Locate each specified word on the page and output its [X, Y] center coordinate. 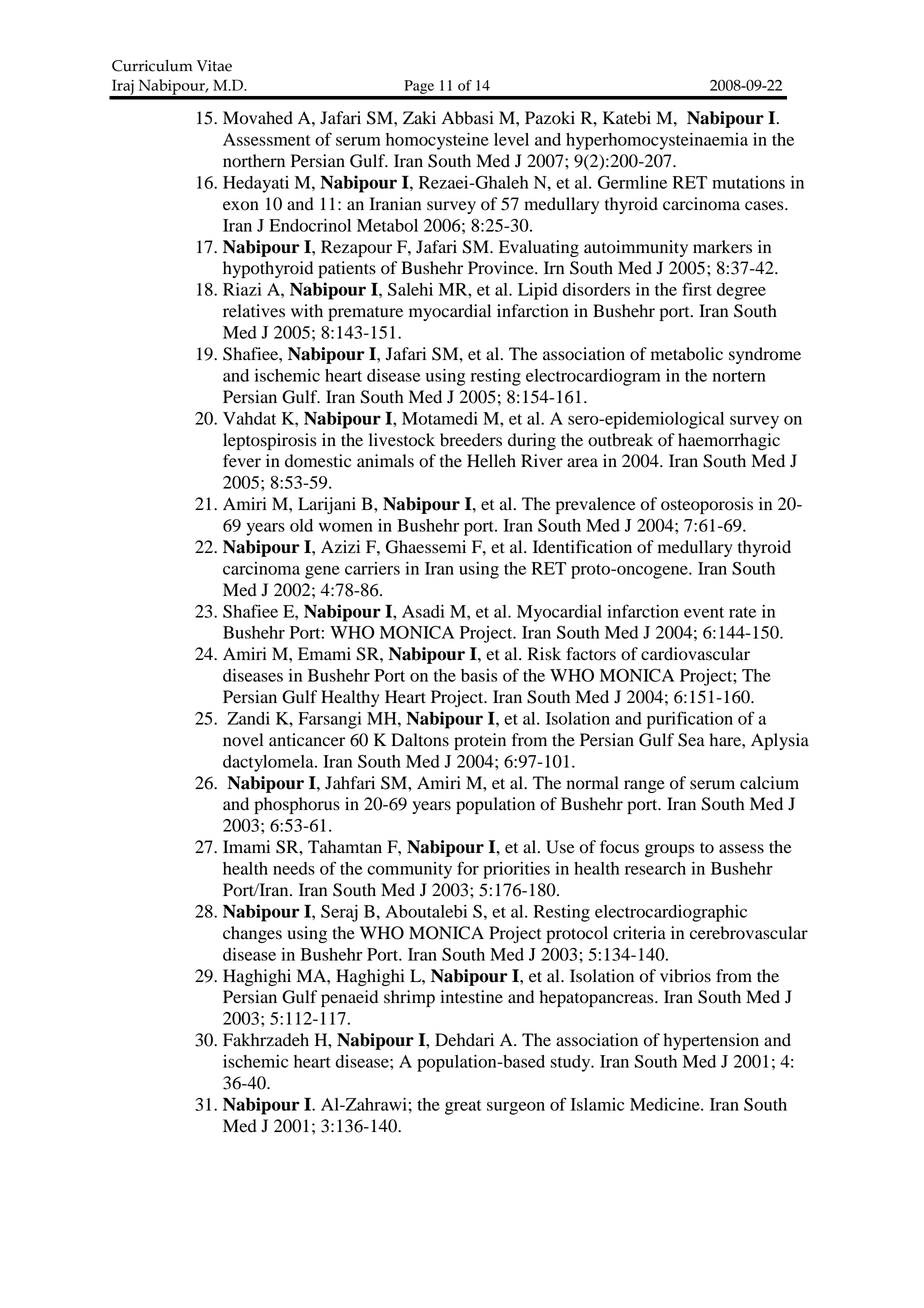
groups [669, 850]
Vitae [214, 66]
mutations [748, 182]
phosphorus [297, 805]
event [704, 612]
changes [252, 934]
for [468, 868]
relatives [254, 311]
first [697, 289]
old [301, 525]
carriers [372, 568]
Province [502, 268]
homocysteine [437, 141]
